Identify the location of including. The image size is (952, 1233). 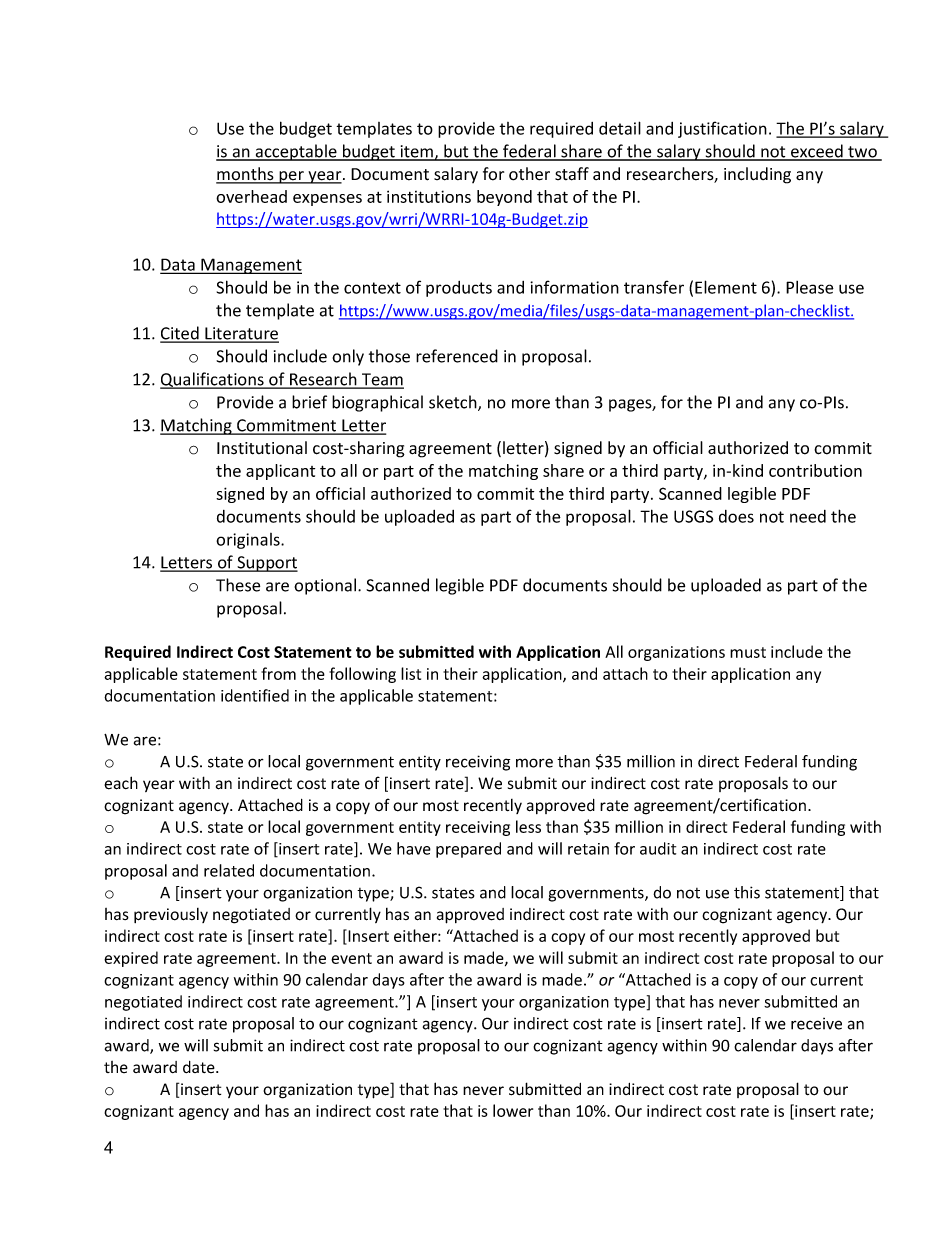
(757, 175).
